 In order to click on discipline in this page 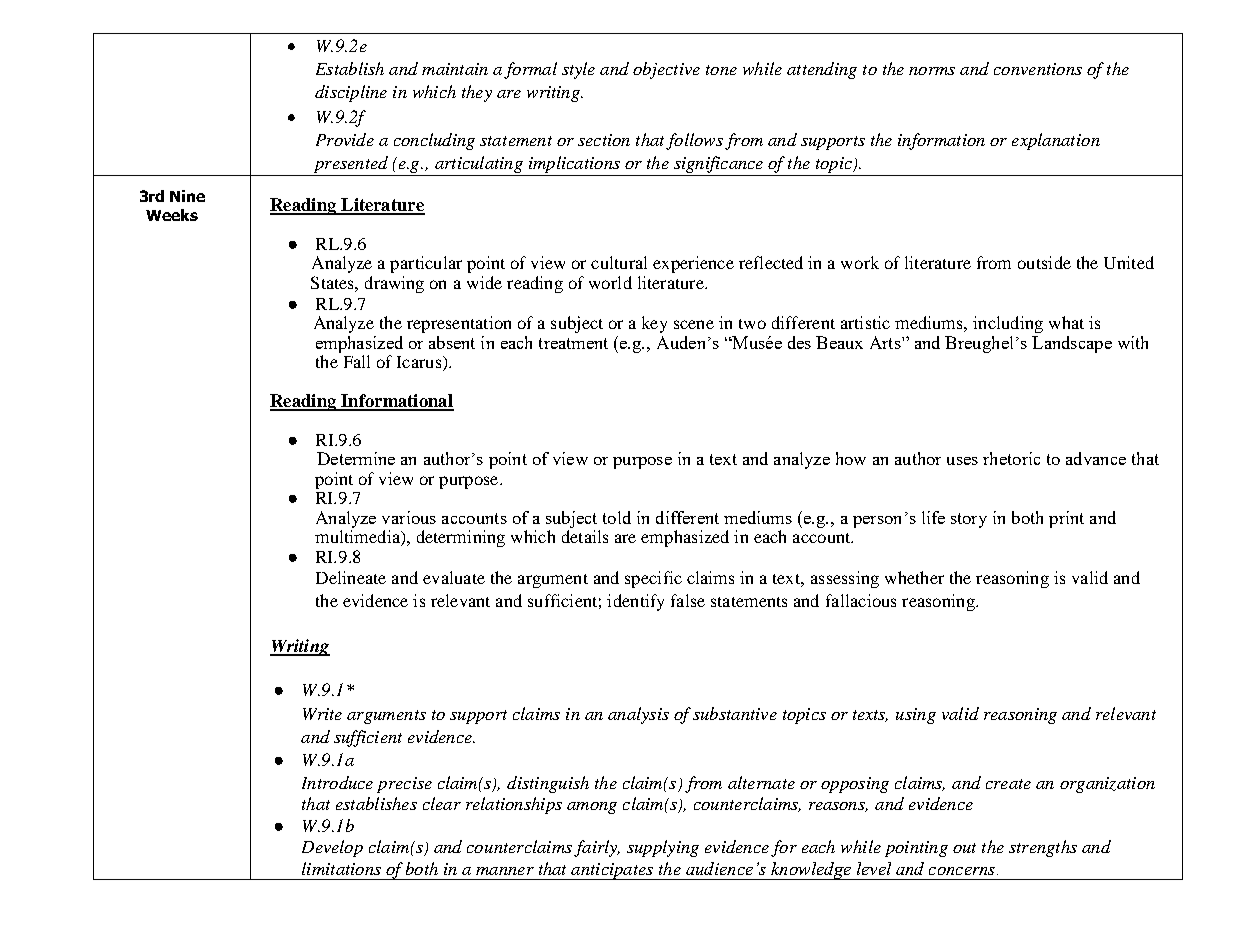, I will do `click(351, 93)`.
